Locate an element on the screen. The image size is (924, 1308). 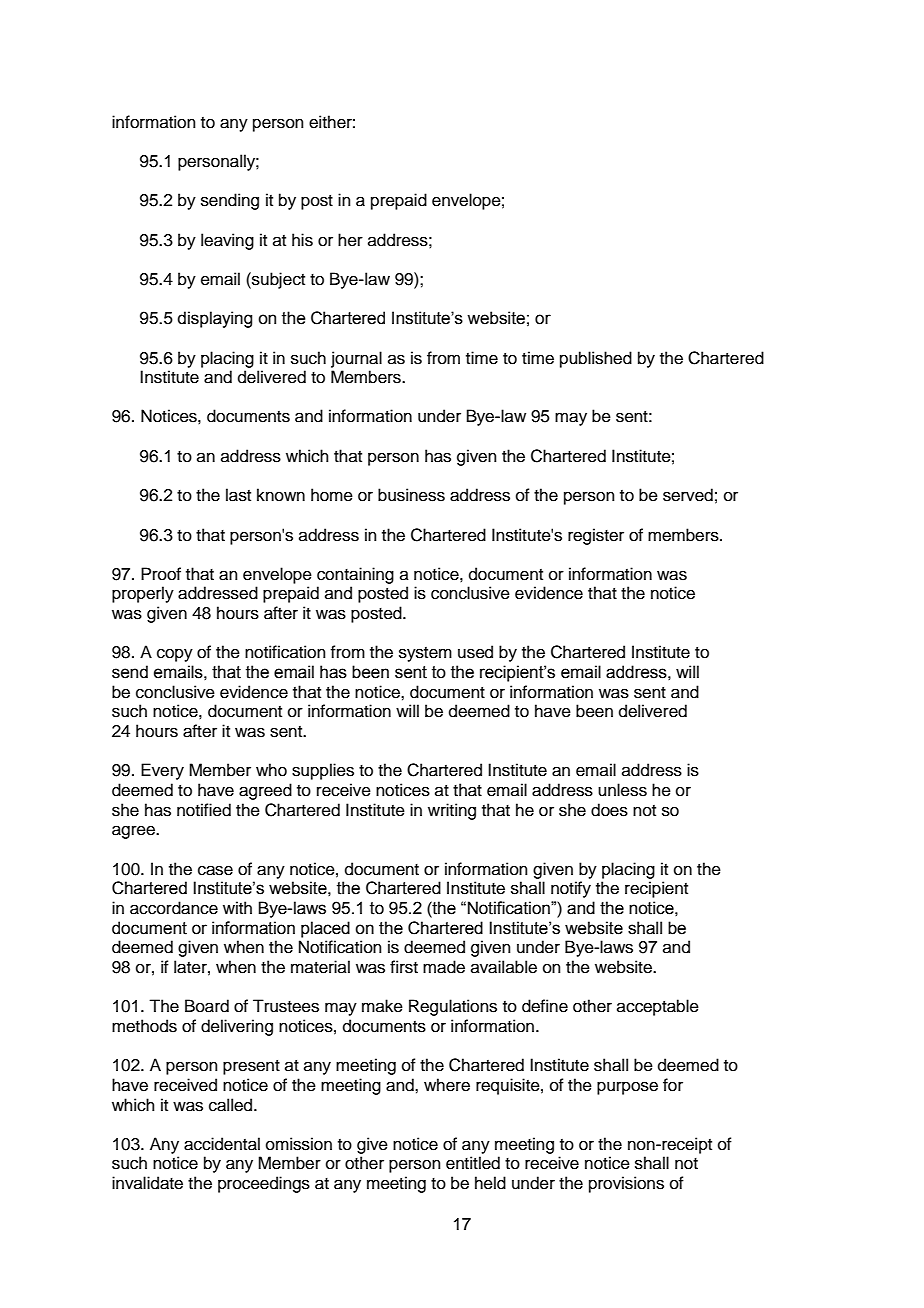
published is located at coordinates (596, 359).
